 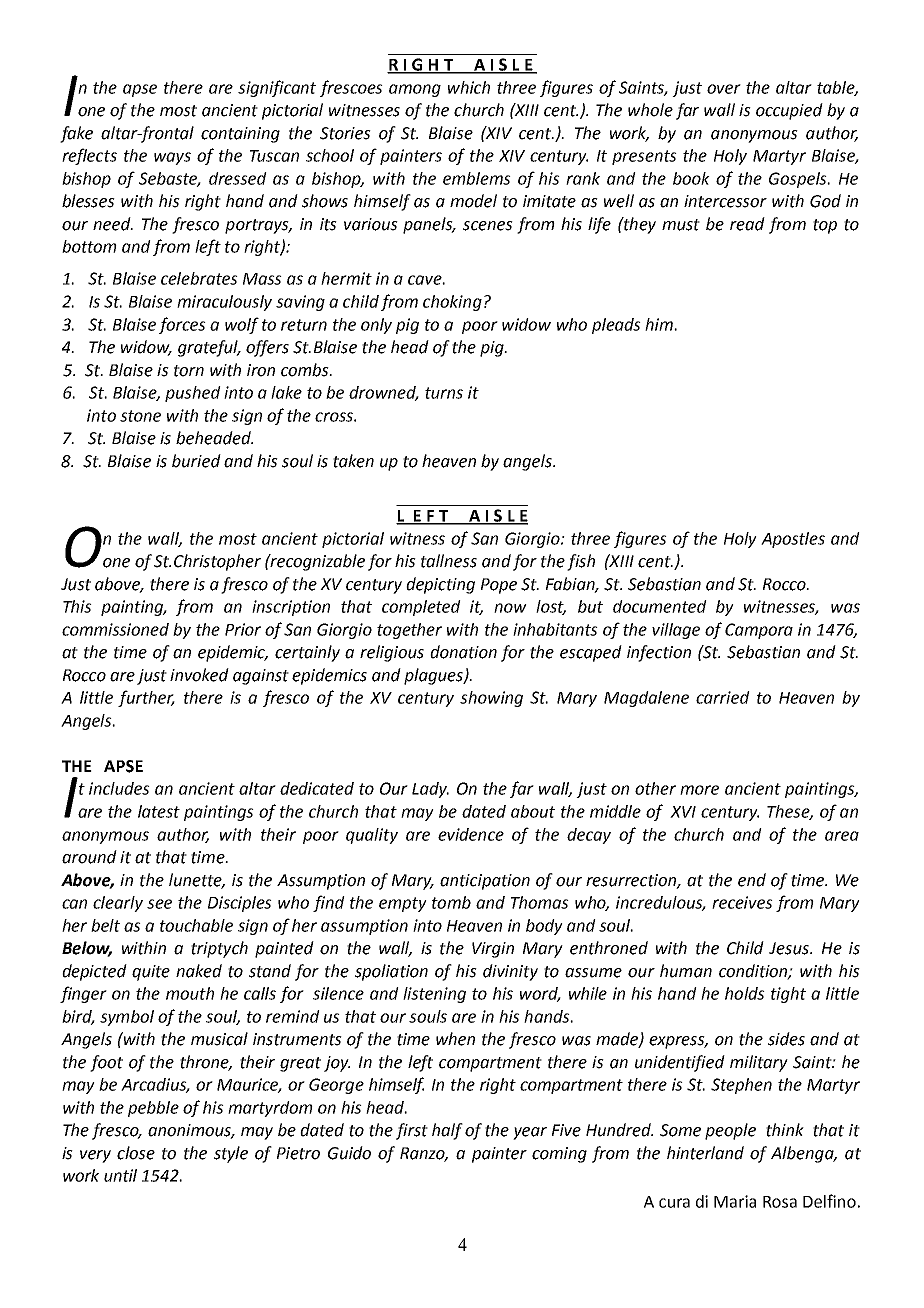 I want to click on see, so click(x=159, y=904).
